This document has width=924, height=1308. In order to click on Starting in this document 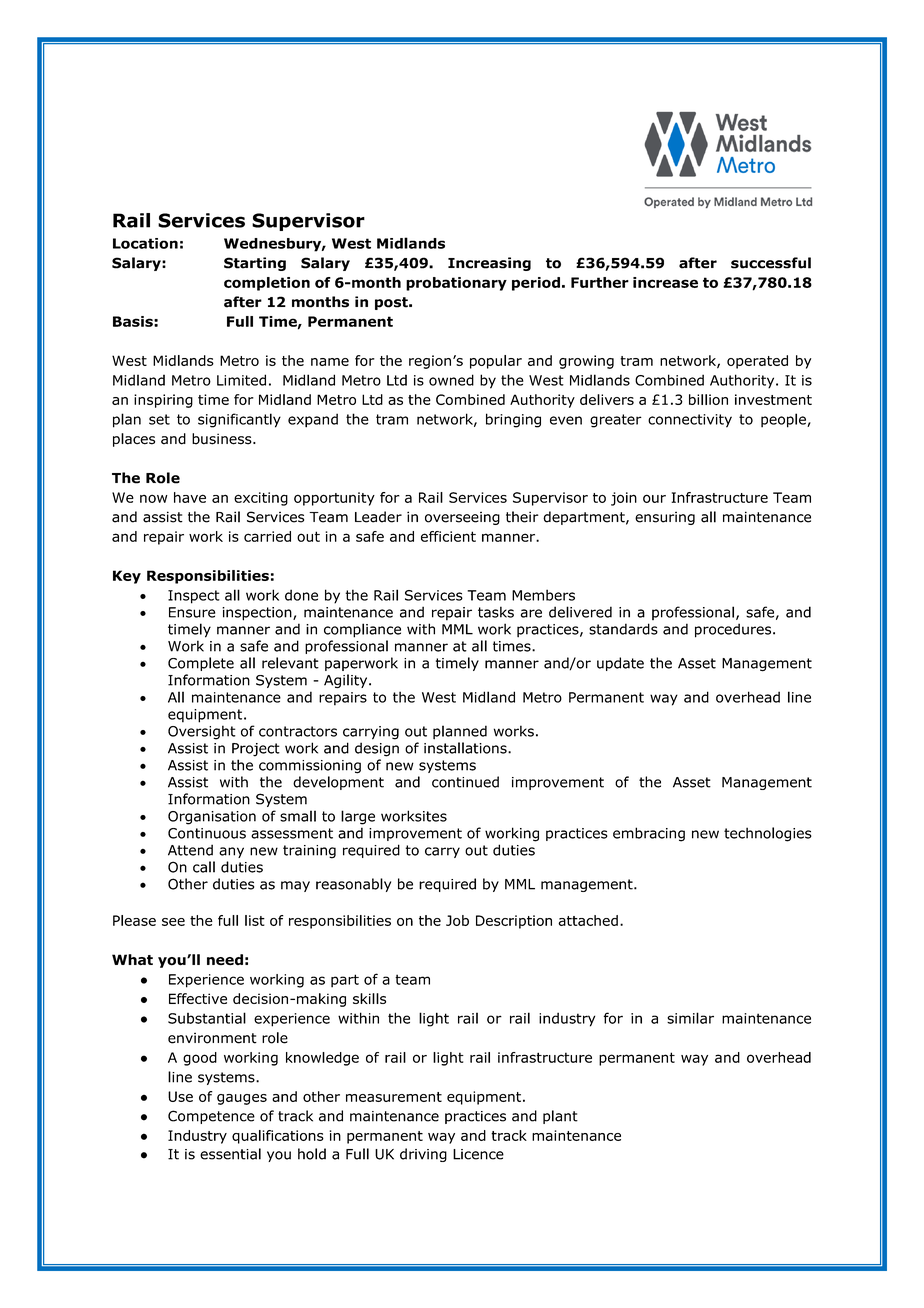, I will do `click(255, 264)`.
